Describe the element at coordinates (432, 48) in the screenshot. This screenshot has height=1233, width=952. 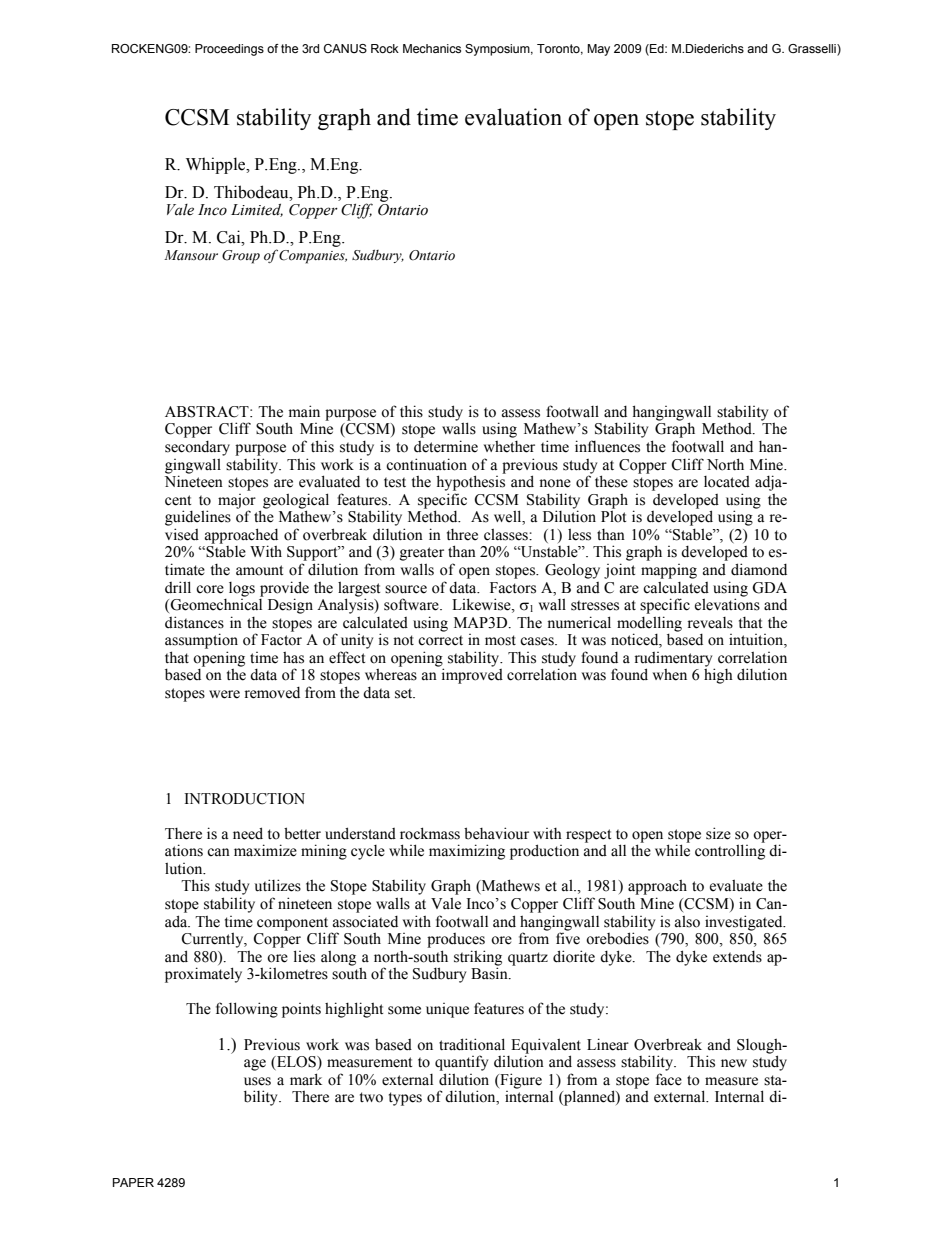
I see `Mechanics` at that location.
